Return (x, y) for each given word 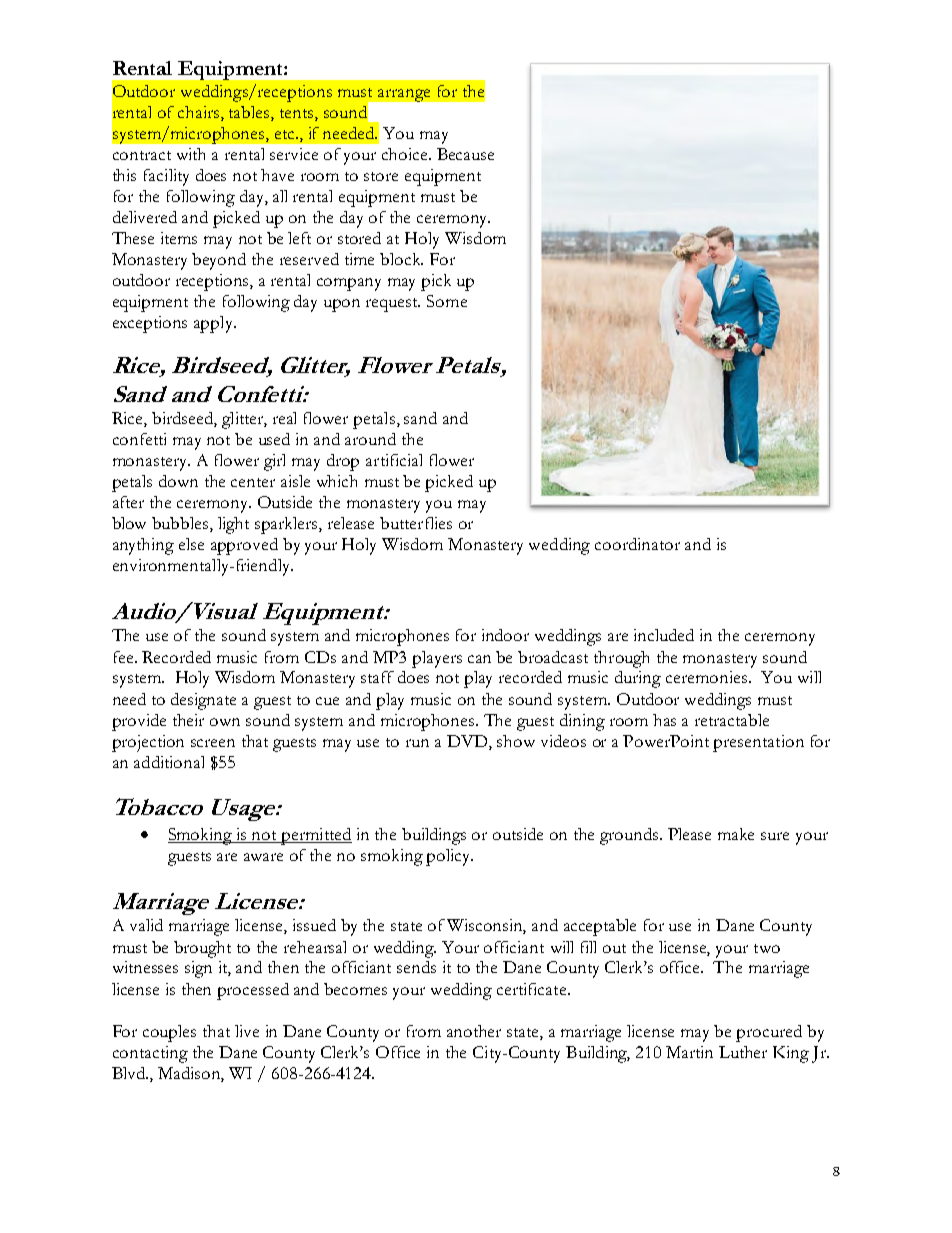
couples (169, 1033)
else (191, 544)
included (664, 635)
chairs (200, 112)
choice (406, 154)
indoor (505, 635)
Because (465, 154)
